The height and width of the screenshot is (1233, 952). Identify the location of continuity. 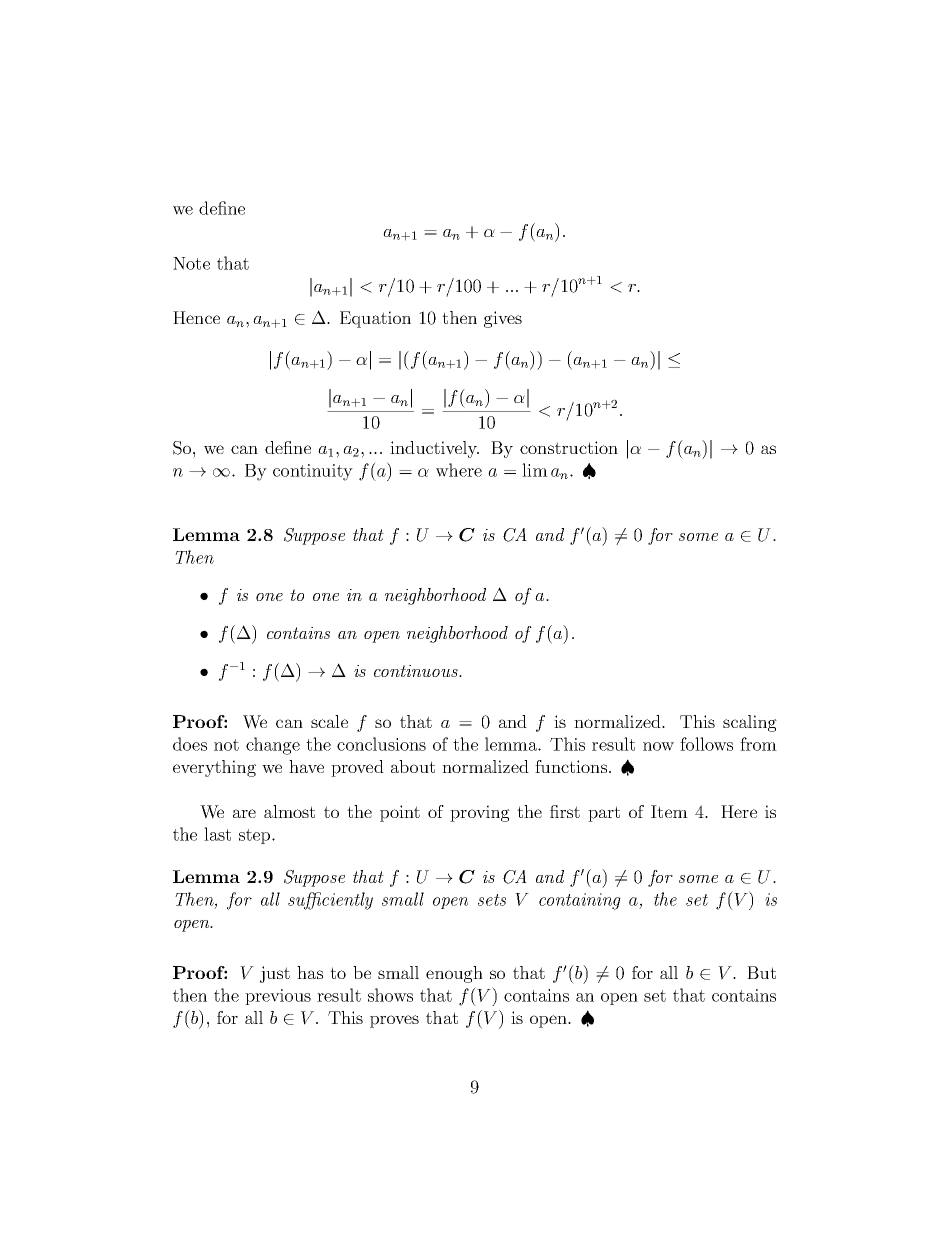
(313, 472).
